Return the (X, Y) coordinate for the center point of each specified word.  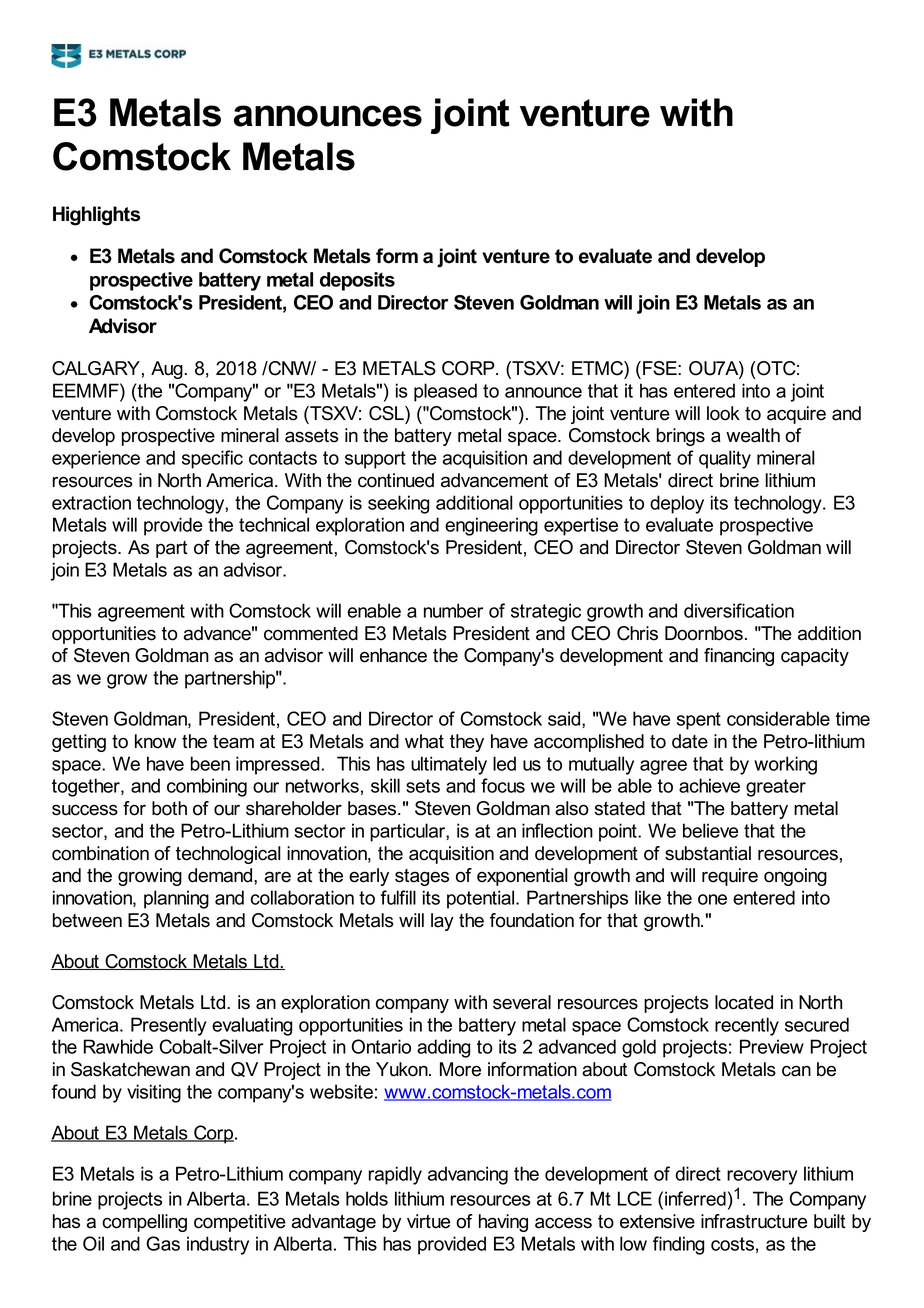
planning (176, 899)
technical (274, 524)
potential (482, 899)
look (723, 413)
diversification (739, 610)
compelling (144, 1223)
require (730, 877)
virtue (428, 1221)
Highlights (96, 216)
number (453, 610)
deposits (357, 281)
